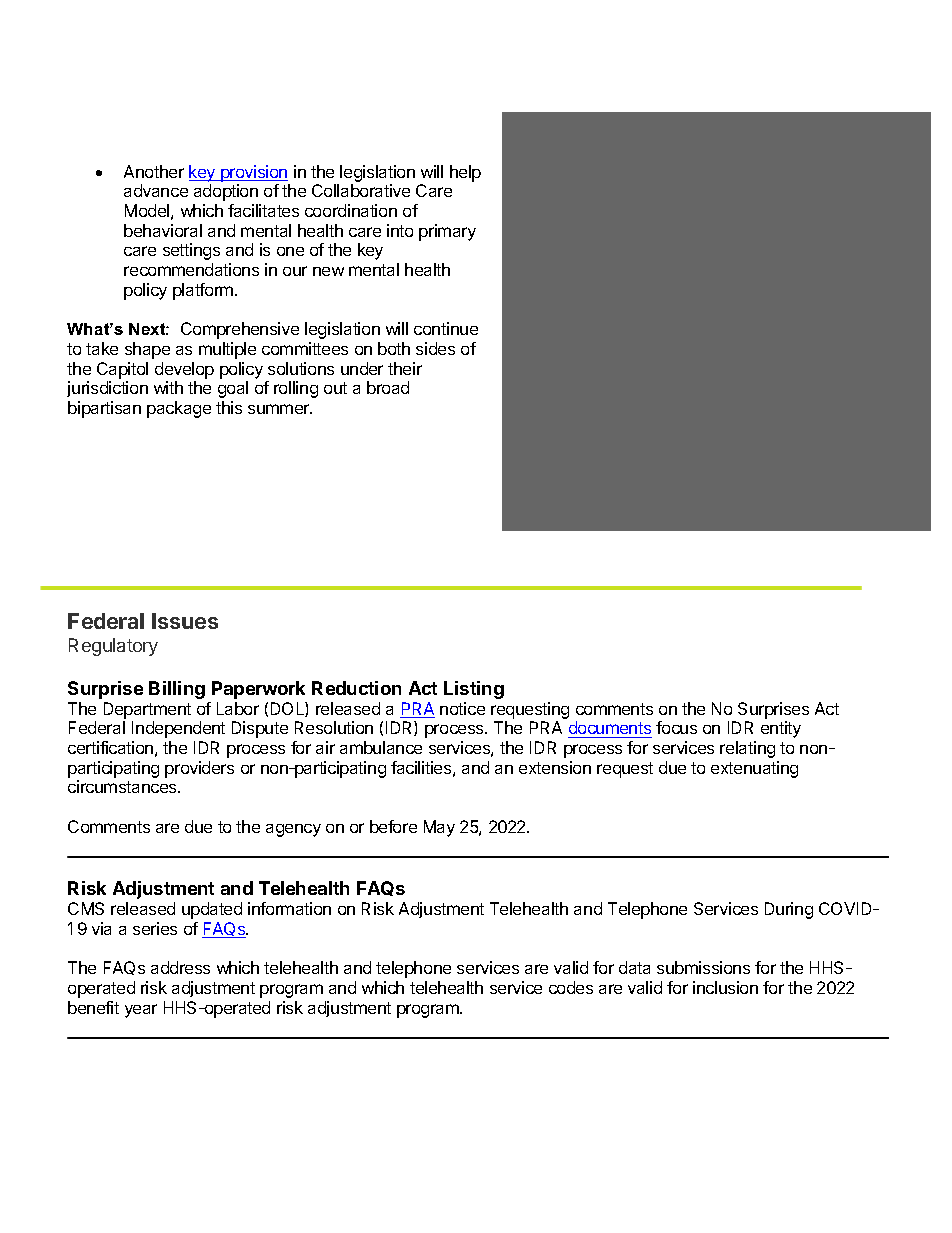 The image size is (952, 1233). Describe the element at coordinates (435, 348) in the screenshot. I see `sides` at that location.
